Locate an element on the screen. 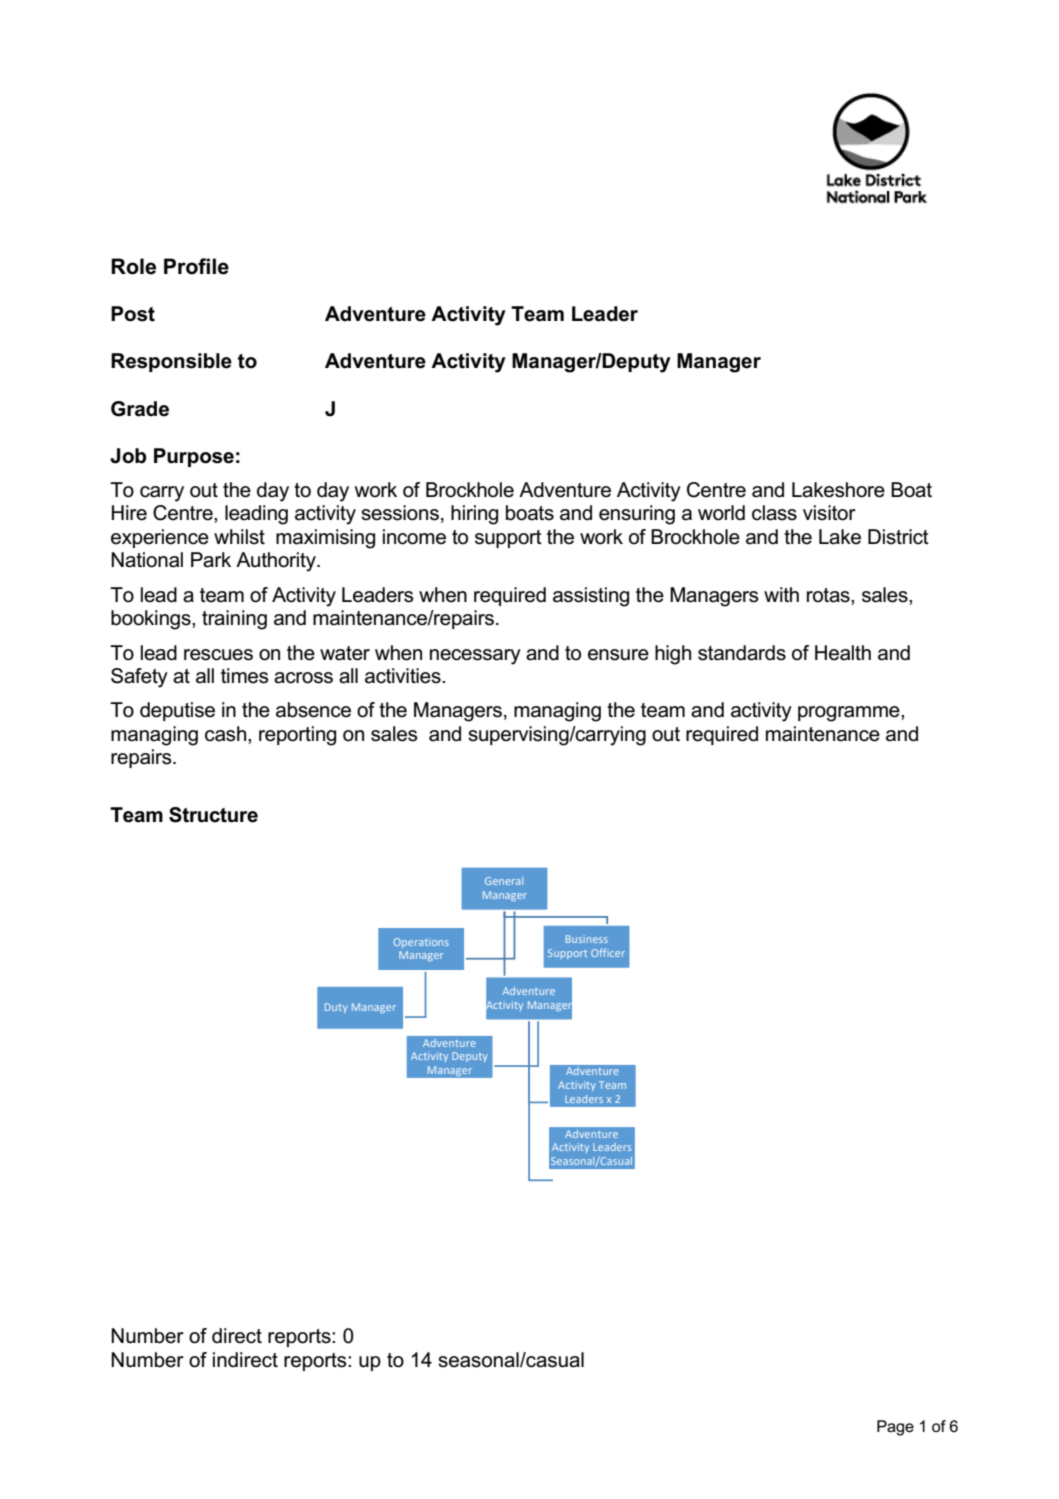  Business is located at coordinates (587, 939).
